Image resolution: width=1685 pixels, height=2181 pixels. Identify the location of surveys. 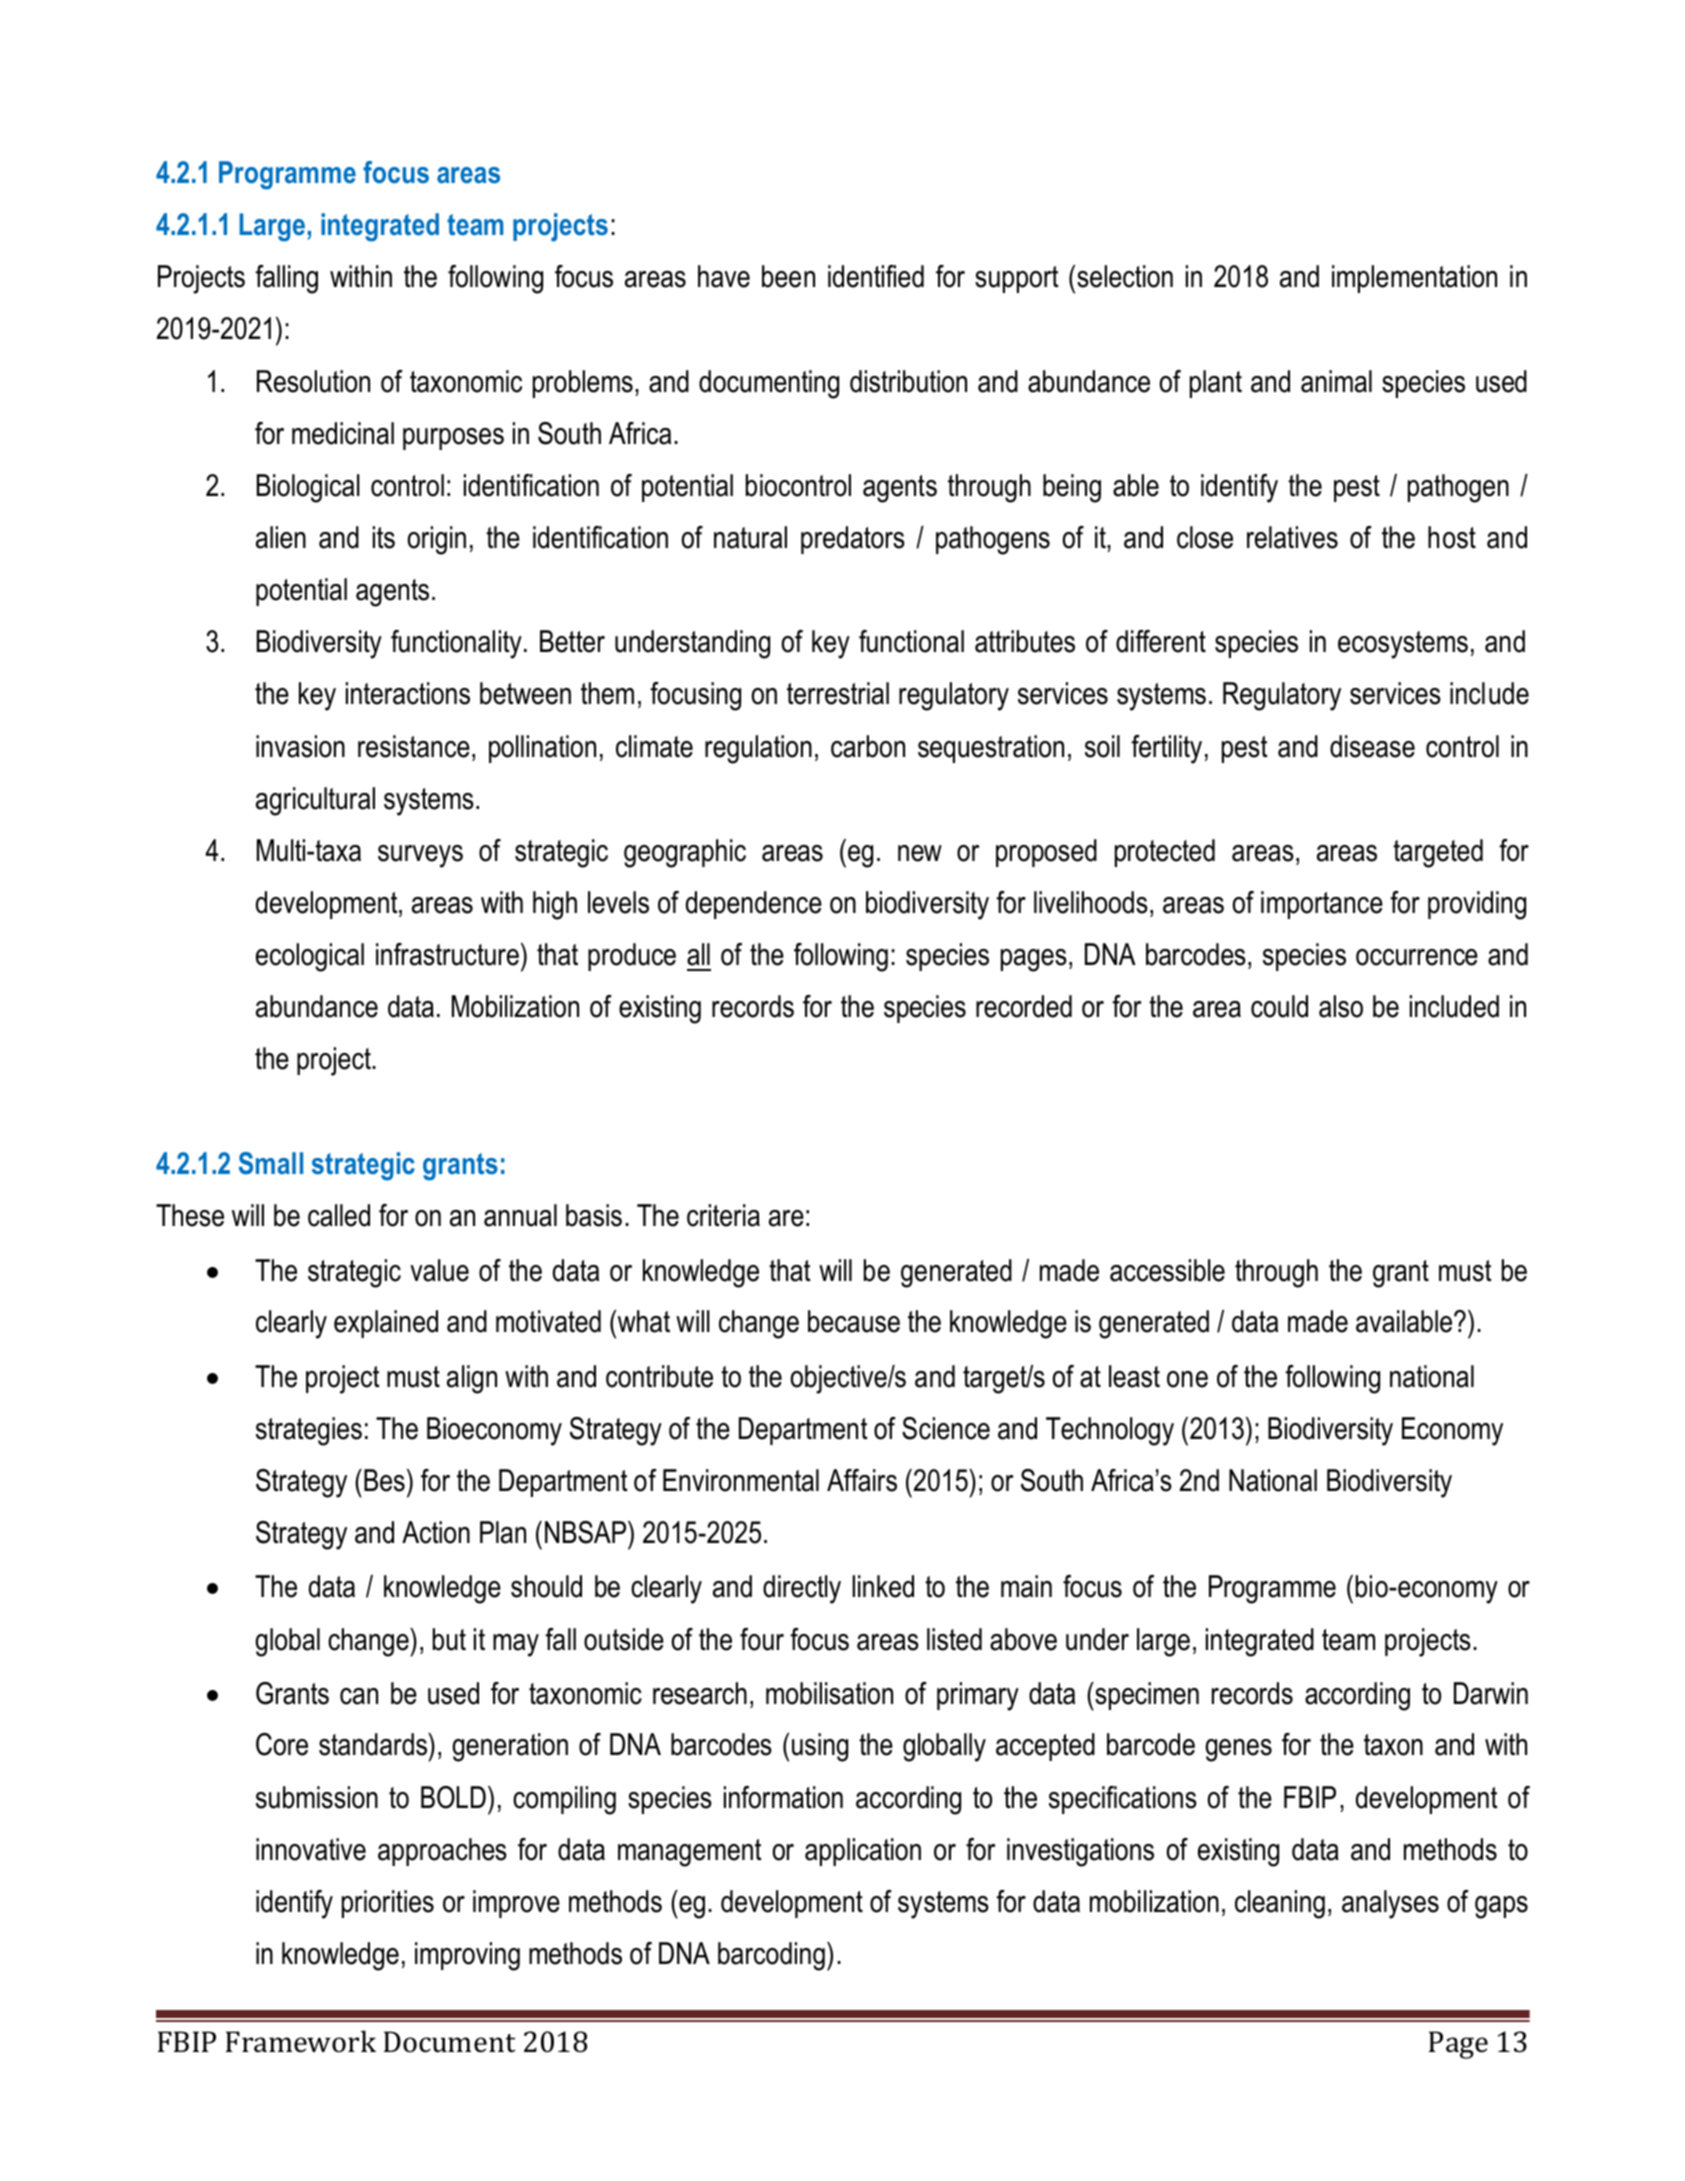
(420, 856).
